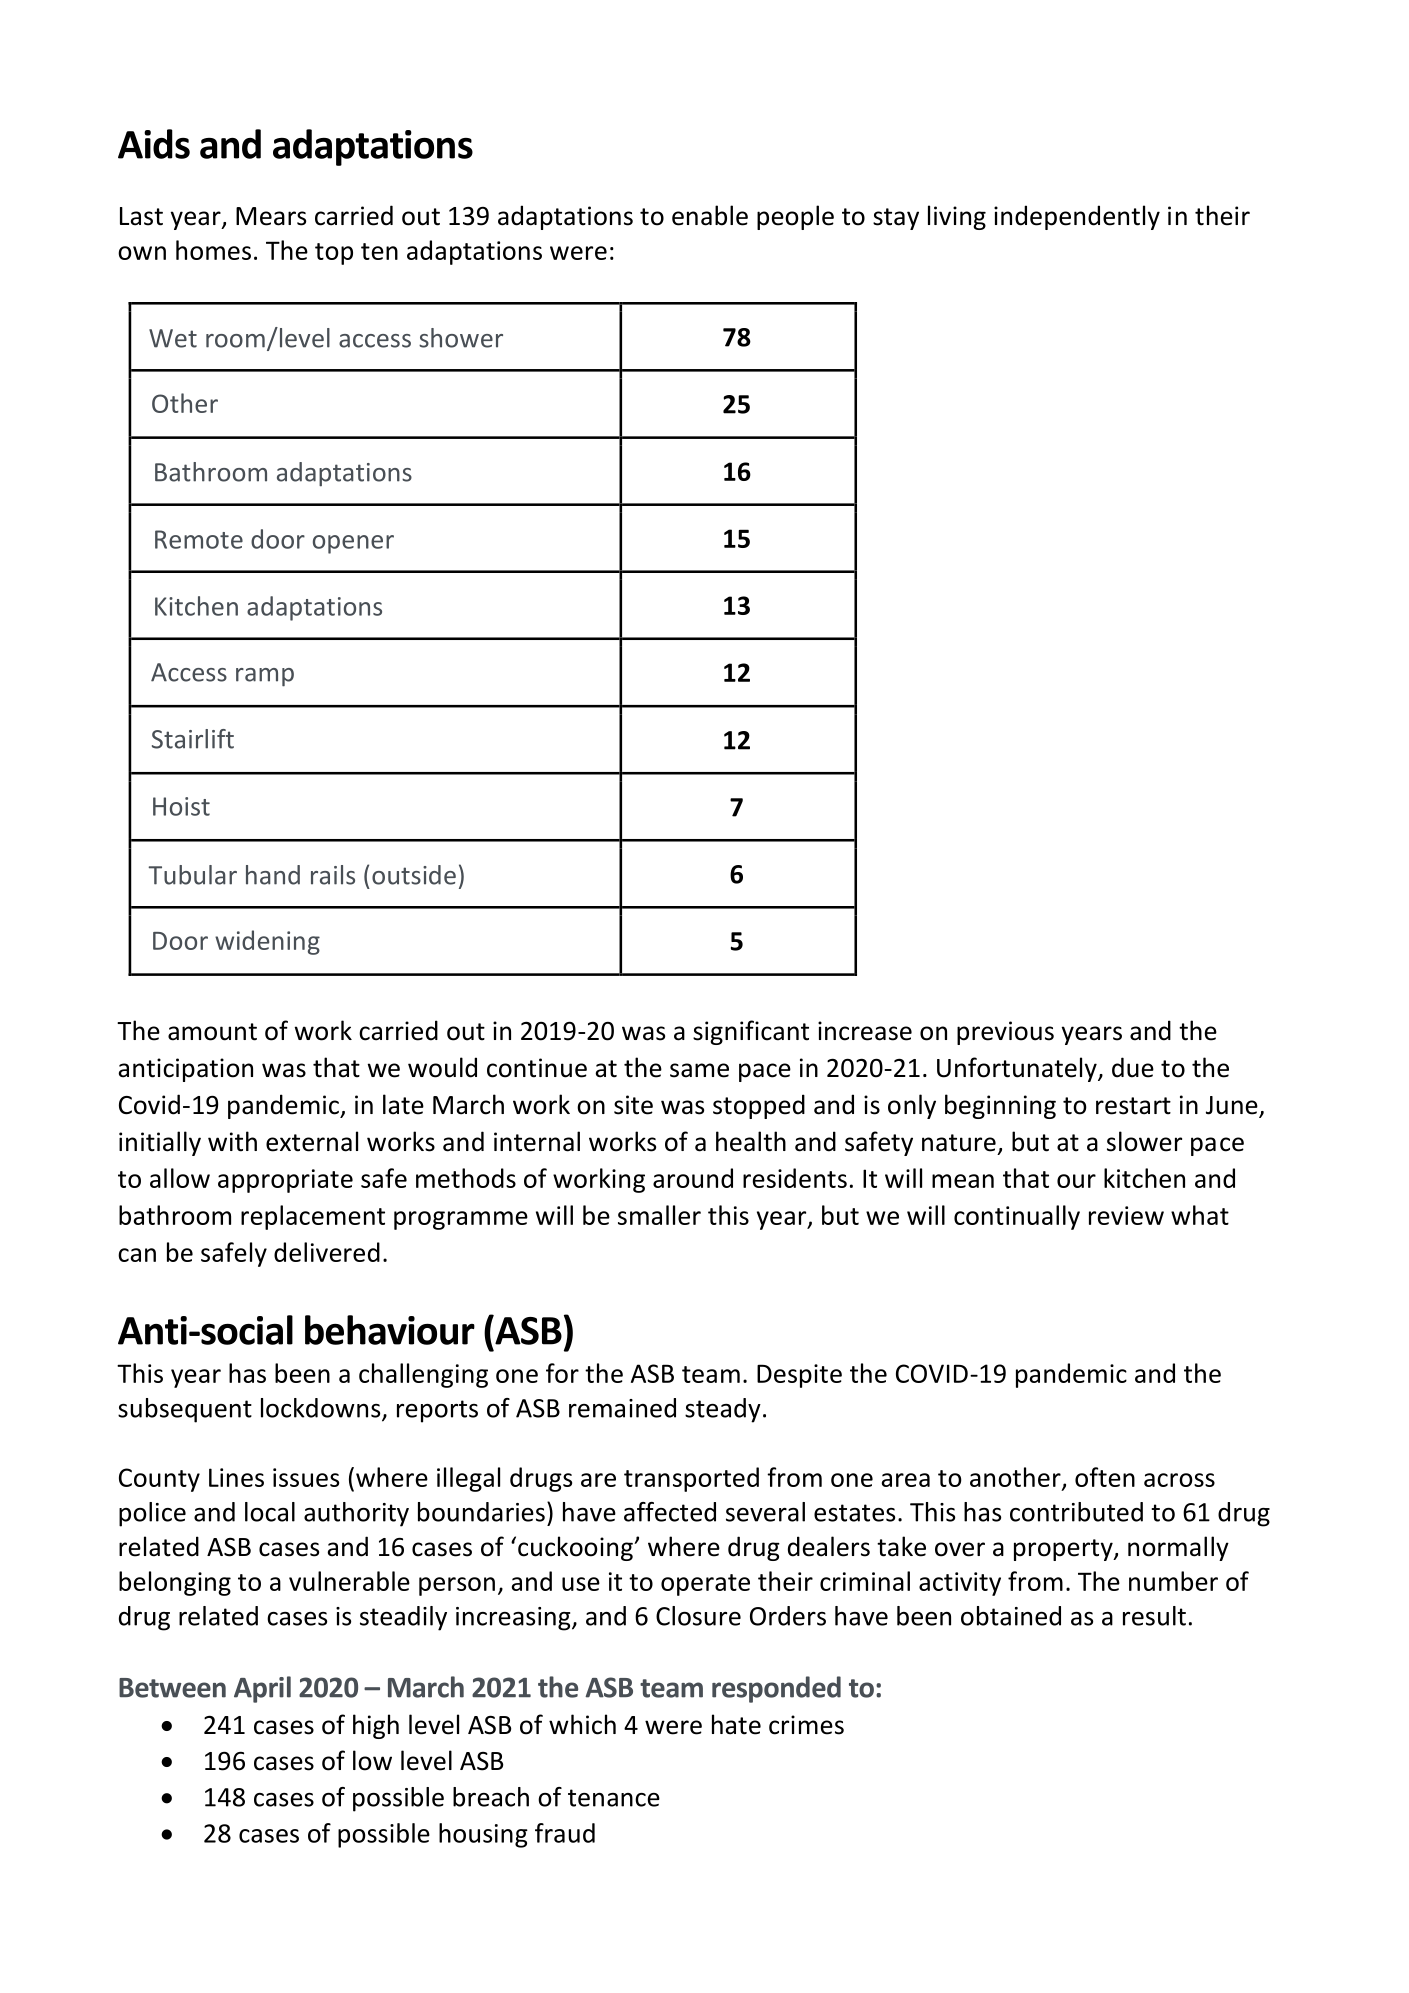  I want to click on Mears, so click(271, 216).
